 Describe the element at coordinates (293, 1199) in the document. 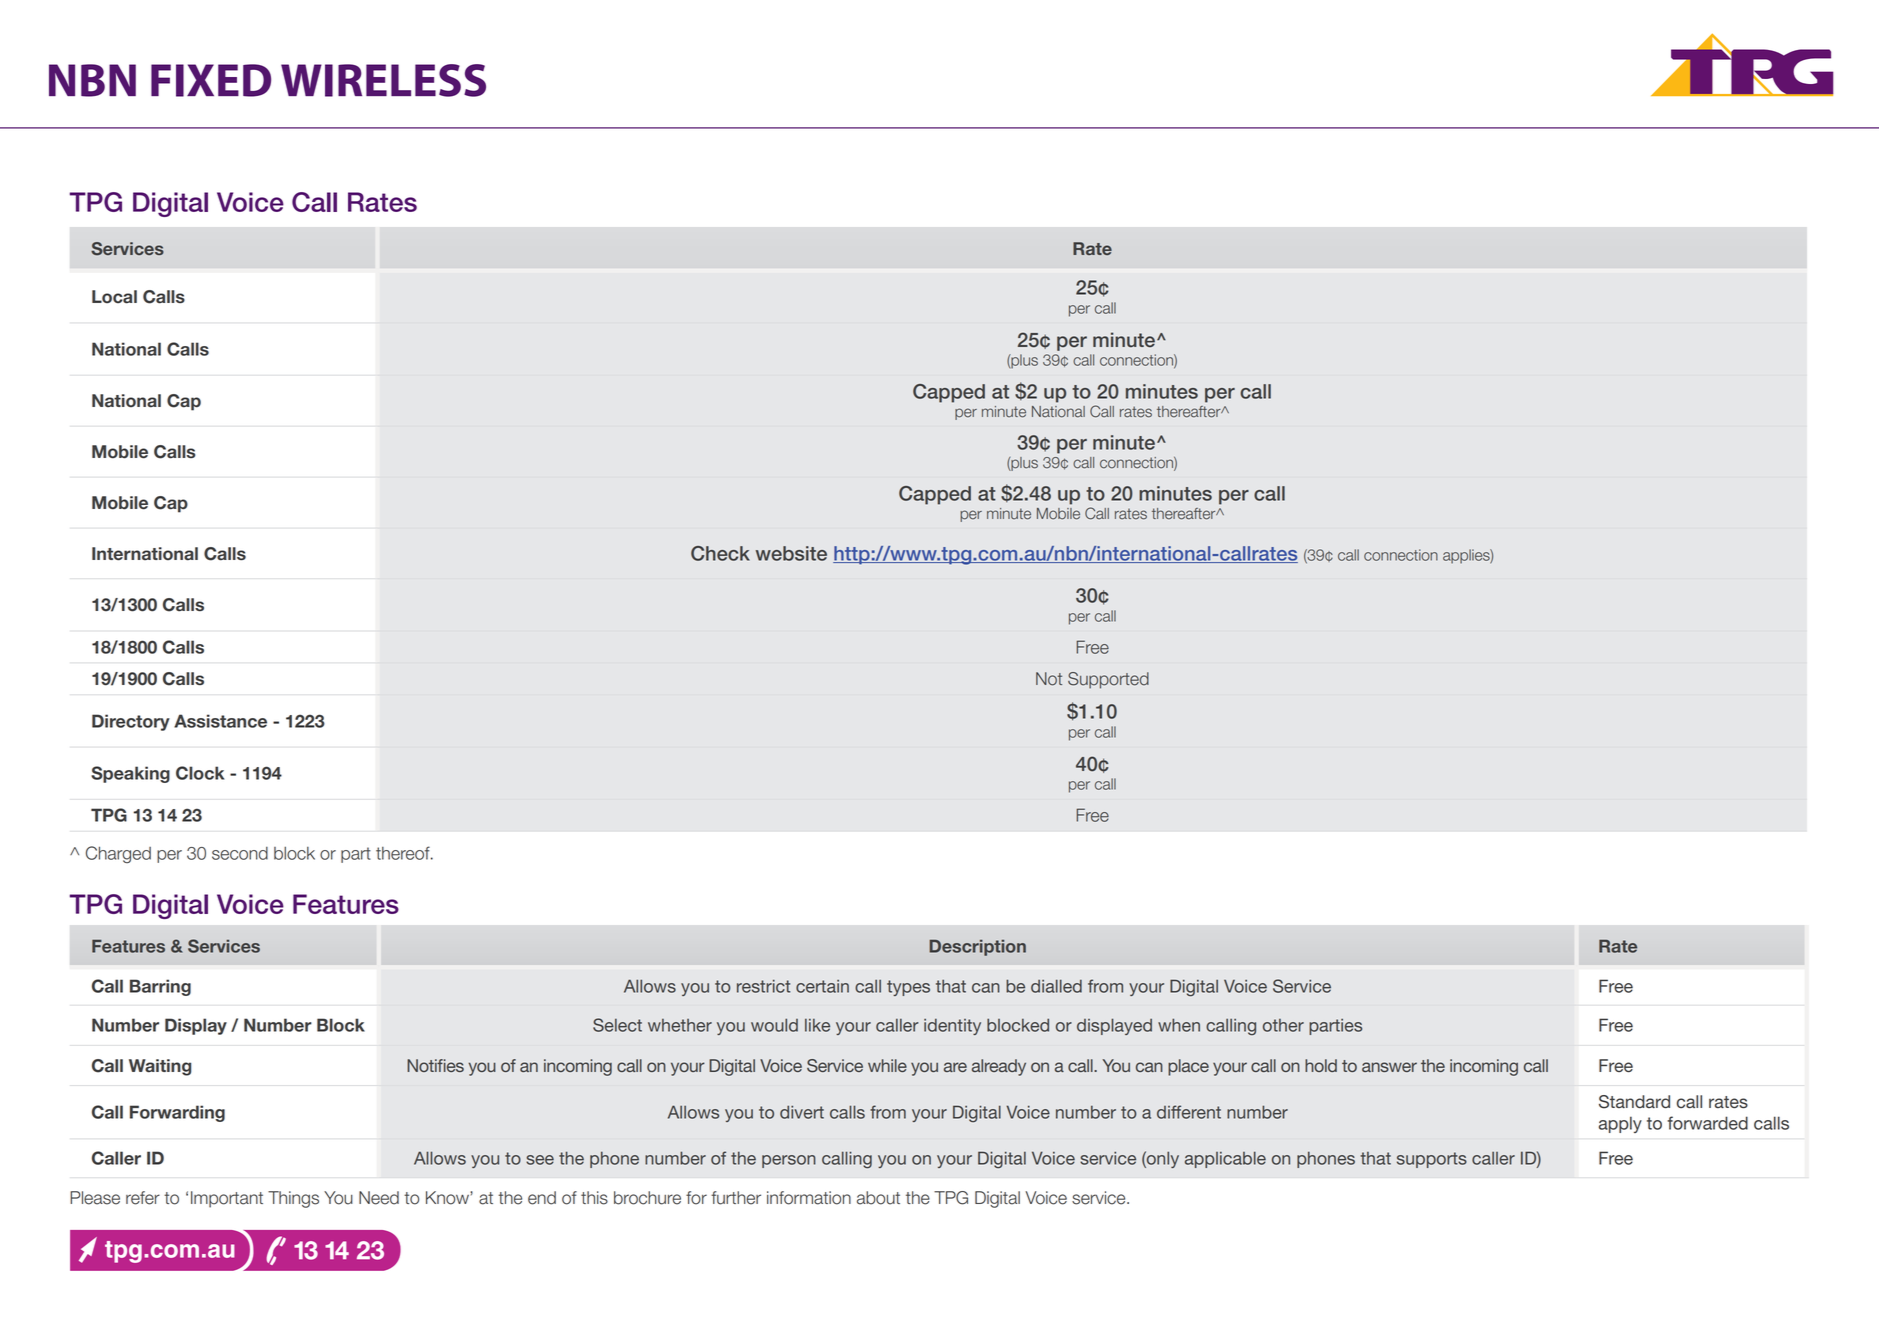

I see `Things` at that location.
